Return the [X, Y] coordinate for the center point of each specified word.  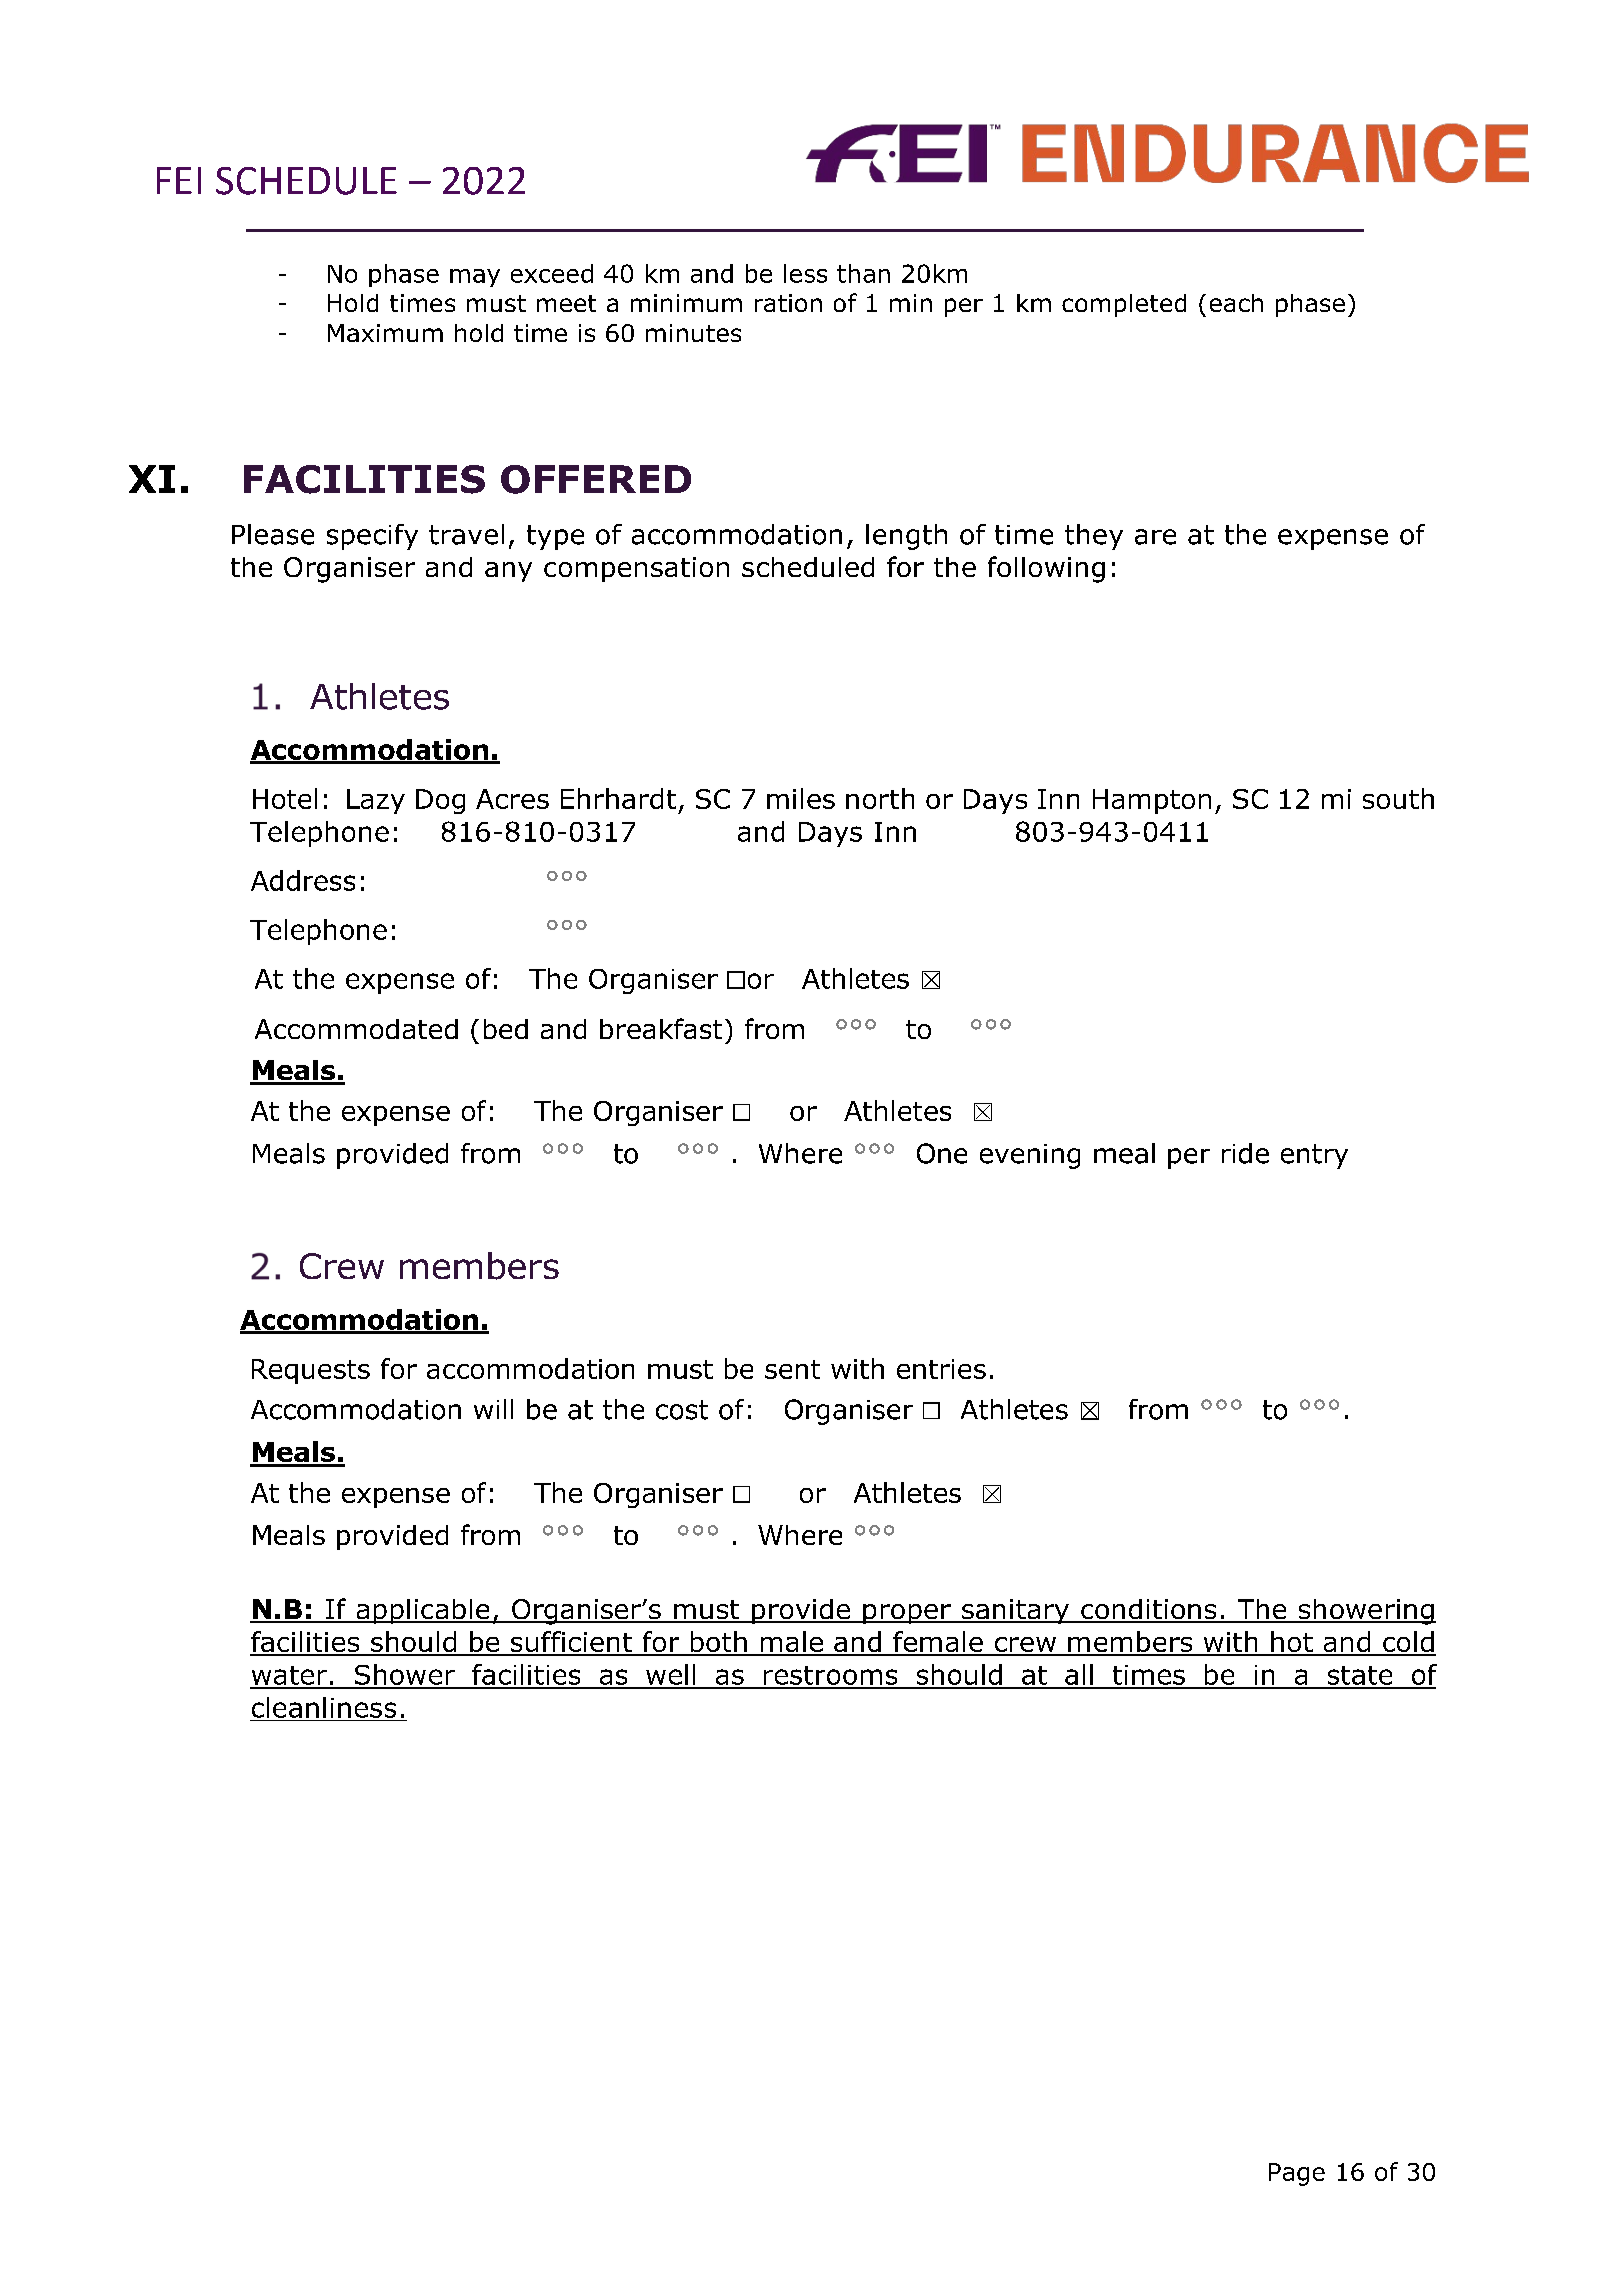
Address [303, 880]
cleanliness [324, 1707]
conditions [1149, 1610]
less [805, 273]
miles [801, 798]
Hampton [1152, 801]
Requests [311, 1371]
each [1236, 303]
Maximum [385, 333]
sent [792, 1369]
